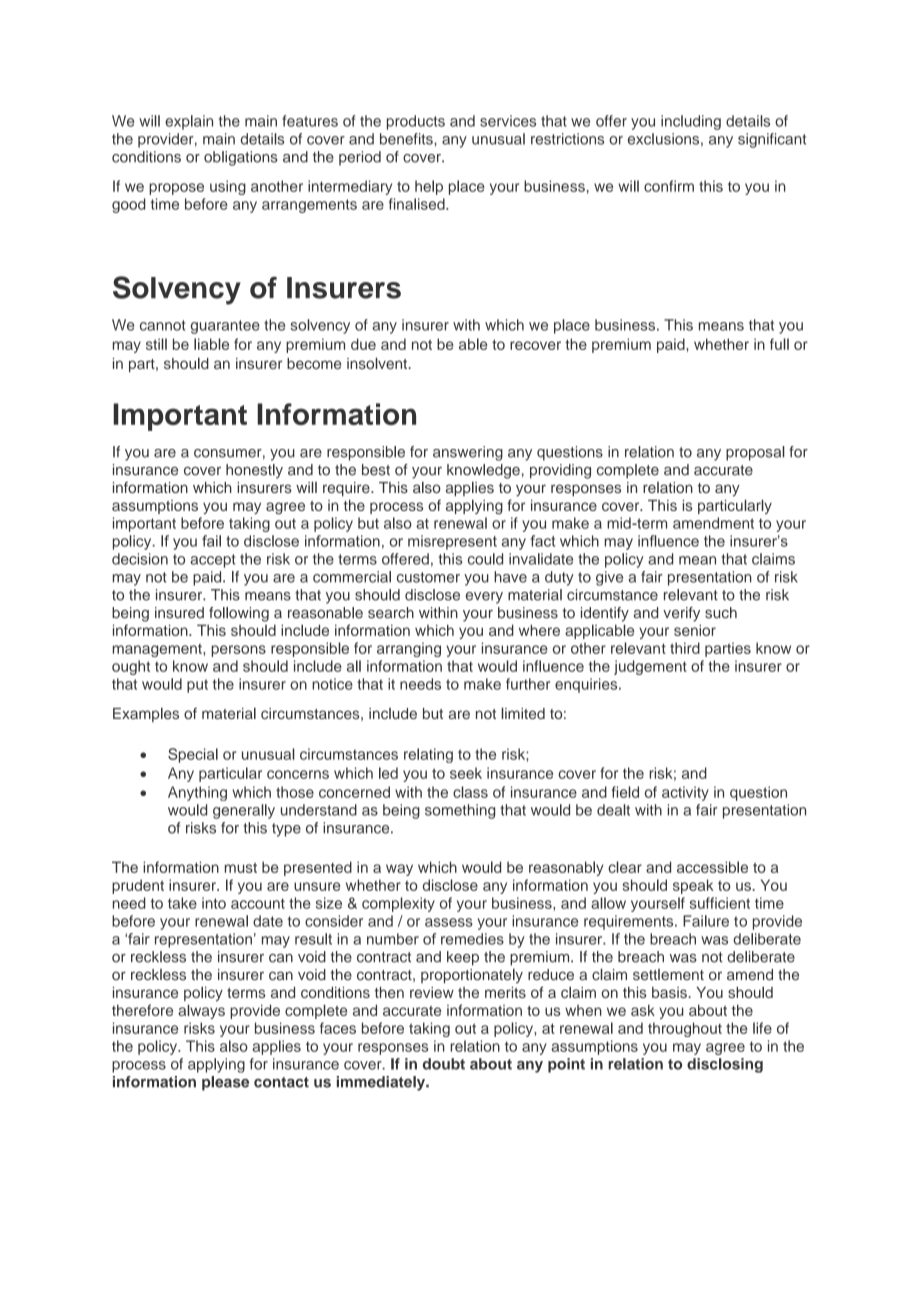  What do you see at coordinates (241, 158) in the document?
I see `obligations` at bounding box center [241, 158].
